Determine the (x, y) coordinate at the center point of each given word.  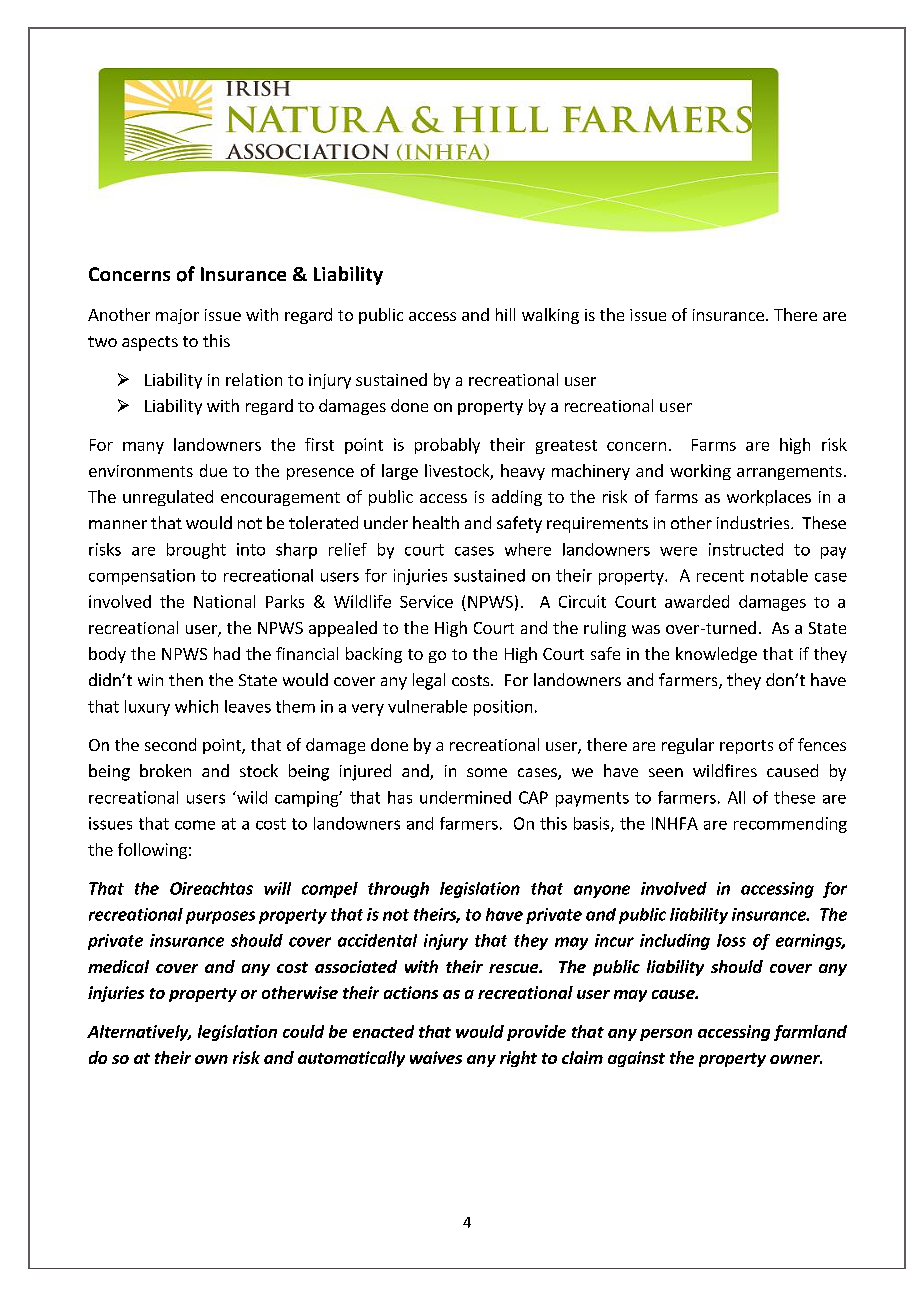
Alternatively (139, 1033)
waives (436, 1057)
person (666, 1035)
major (177, 316)
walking (550, 316)
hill (505, 314)
